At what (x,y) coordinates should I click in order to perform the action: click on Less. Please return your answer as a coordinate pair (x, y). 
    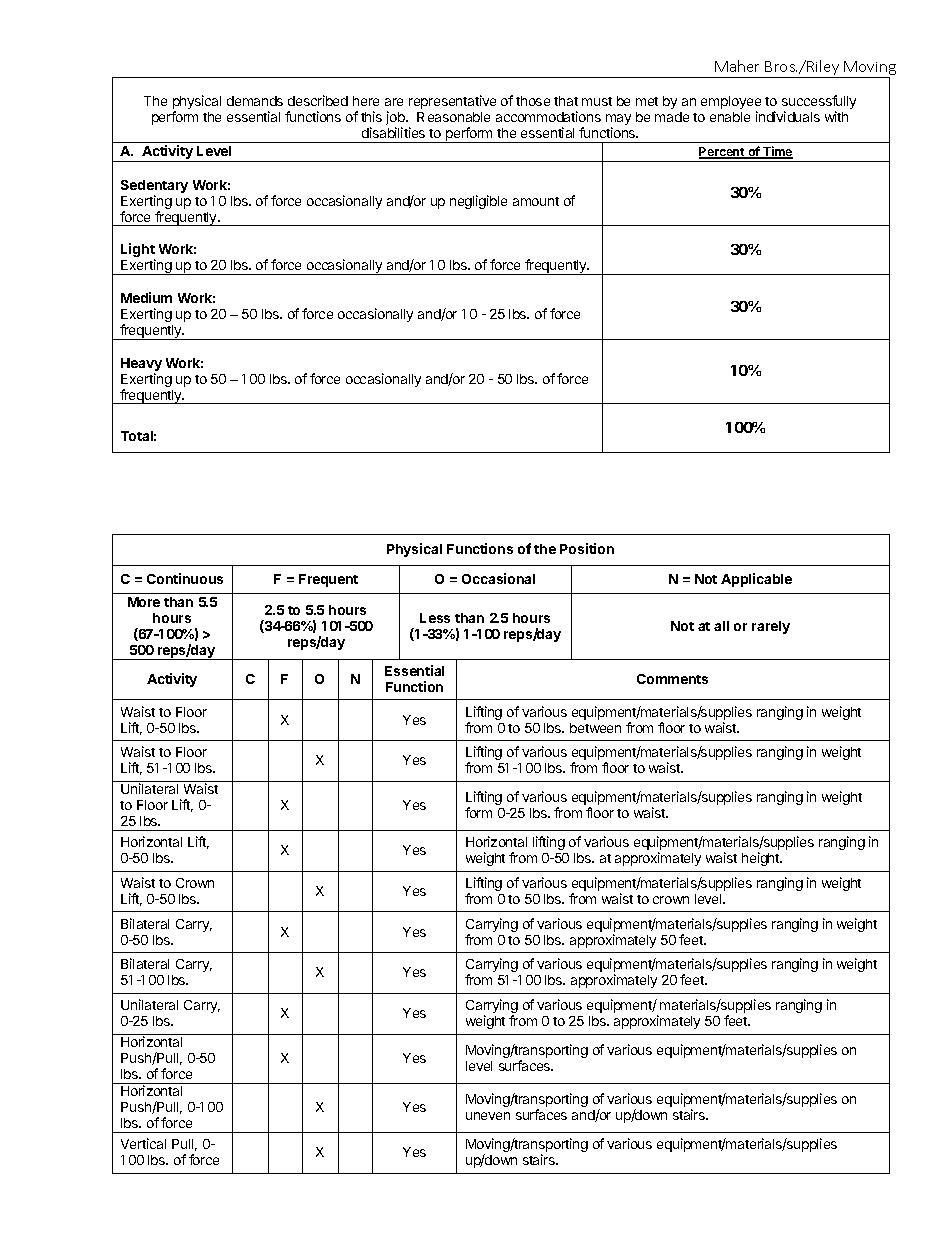
    Looking at the image, I should click on (435, 618).
